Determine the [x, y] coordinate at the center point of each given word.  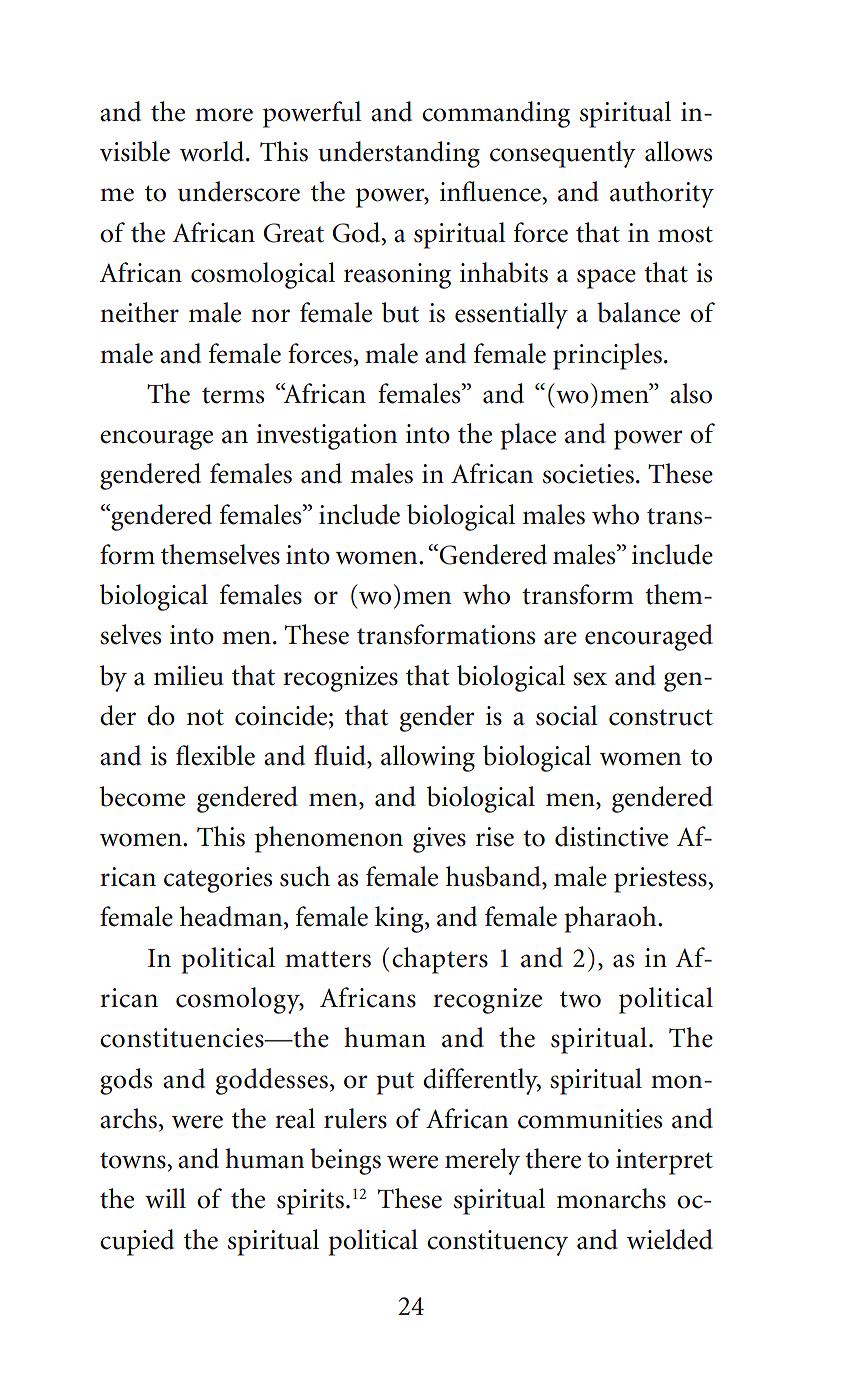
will [165, 1198]
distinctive [611, 836]
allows [678, 151]
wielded [670, 1239]
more [224, 115]
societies [588, 474]
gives [439, 840]
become [142, 796]
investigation [326, 437]
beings [345, 1161]
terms [233, 395]
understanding [399, 154]
